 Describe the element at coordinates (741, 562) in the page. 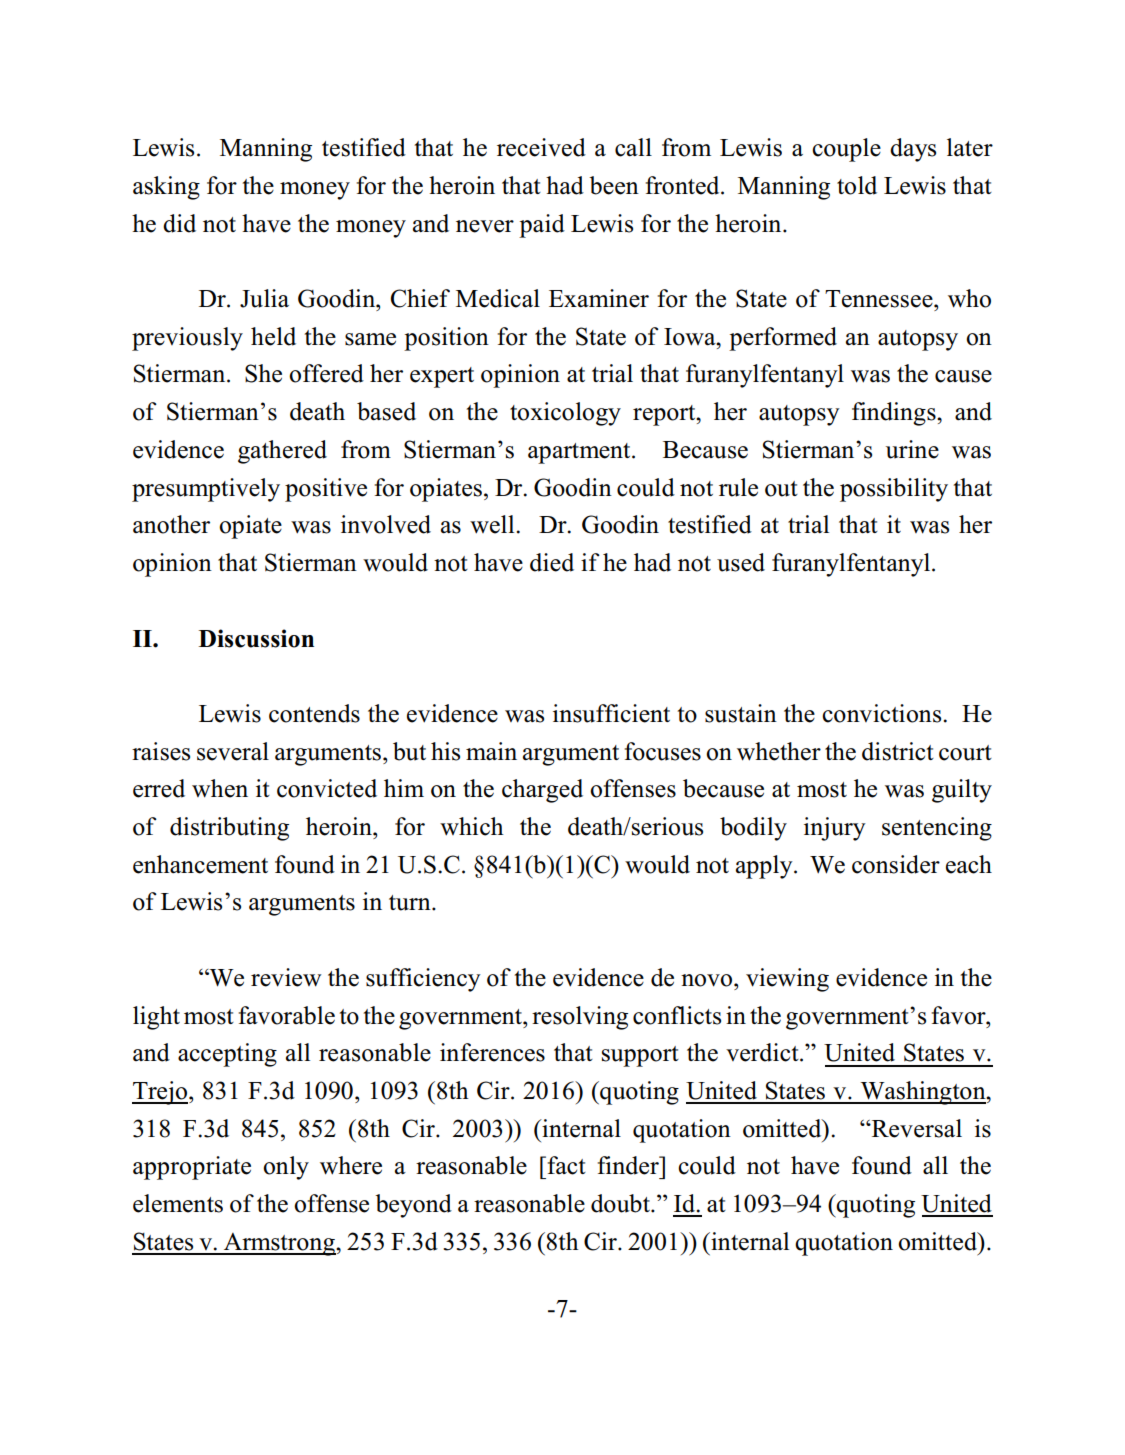

I see `used` at that location.
